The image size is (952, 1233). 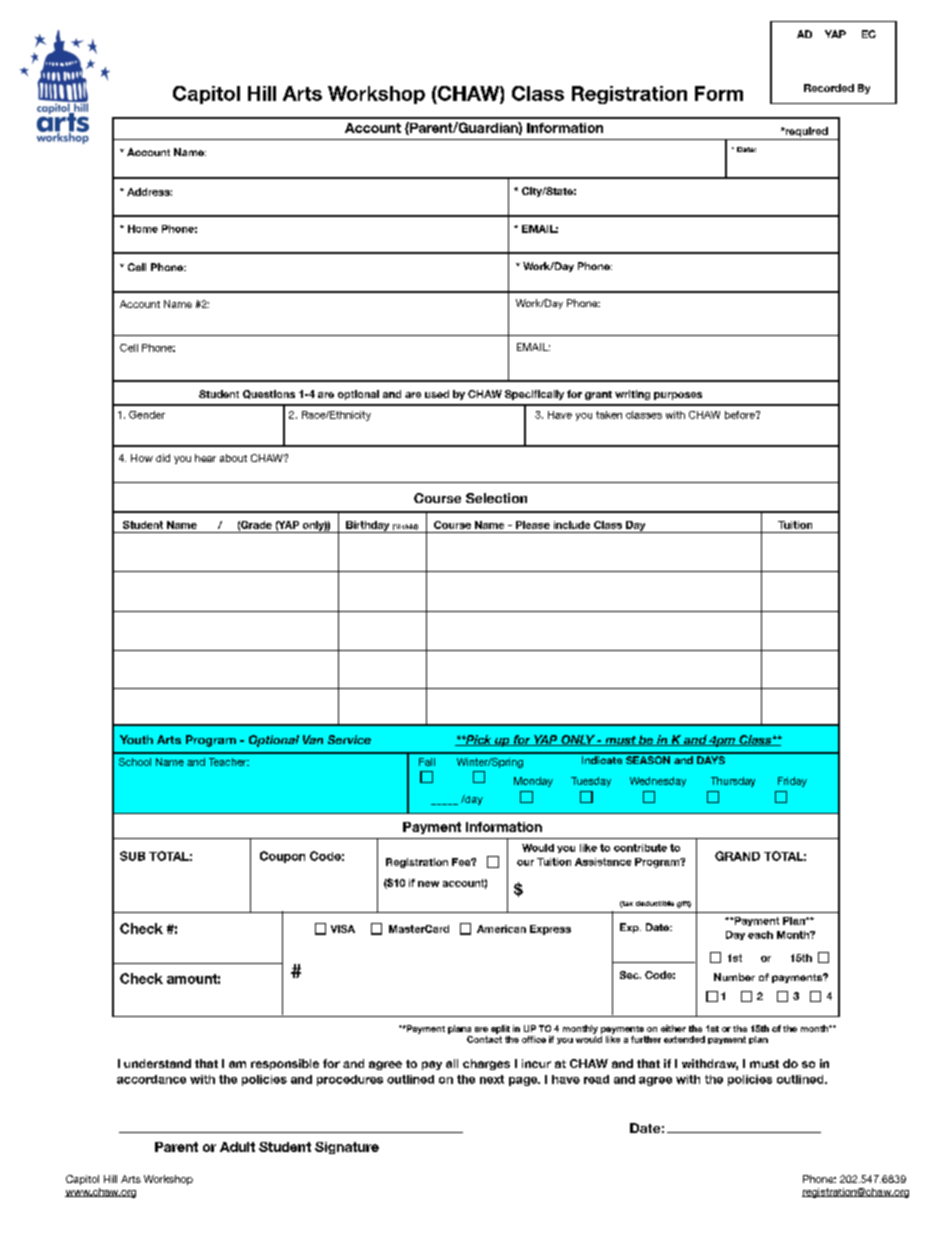 What do you see at coordinates (492, 1079) in the page?
I see `next` at bounding box center [492, 1079].
